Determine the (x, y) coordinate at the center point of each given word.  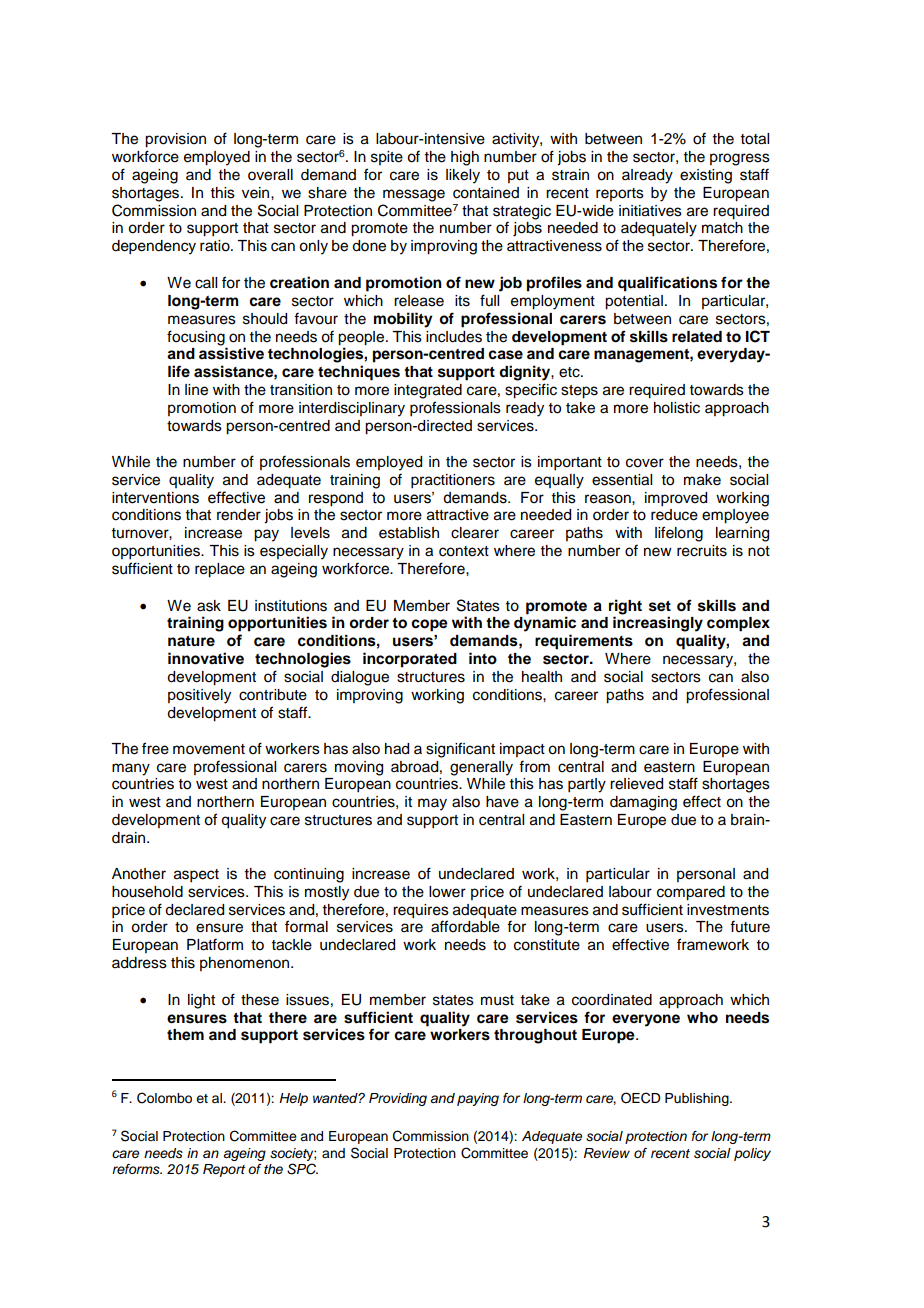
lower (447, 892)
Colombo (164, 1098)
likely (463, 176)
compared (691, 893)
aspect (196, 876)
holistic (677, 408)
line (196, 390)
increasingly (658, 624)
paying (478, 1099)
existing (706, 176)
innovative (206, 658)
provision (175, 140)
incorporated (410, 660)
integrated (428, 391)
